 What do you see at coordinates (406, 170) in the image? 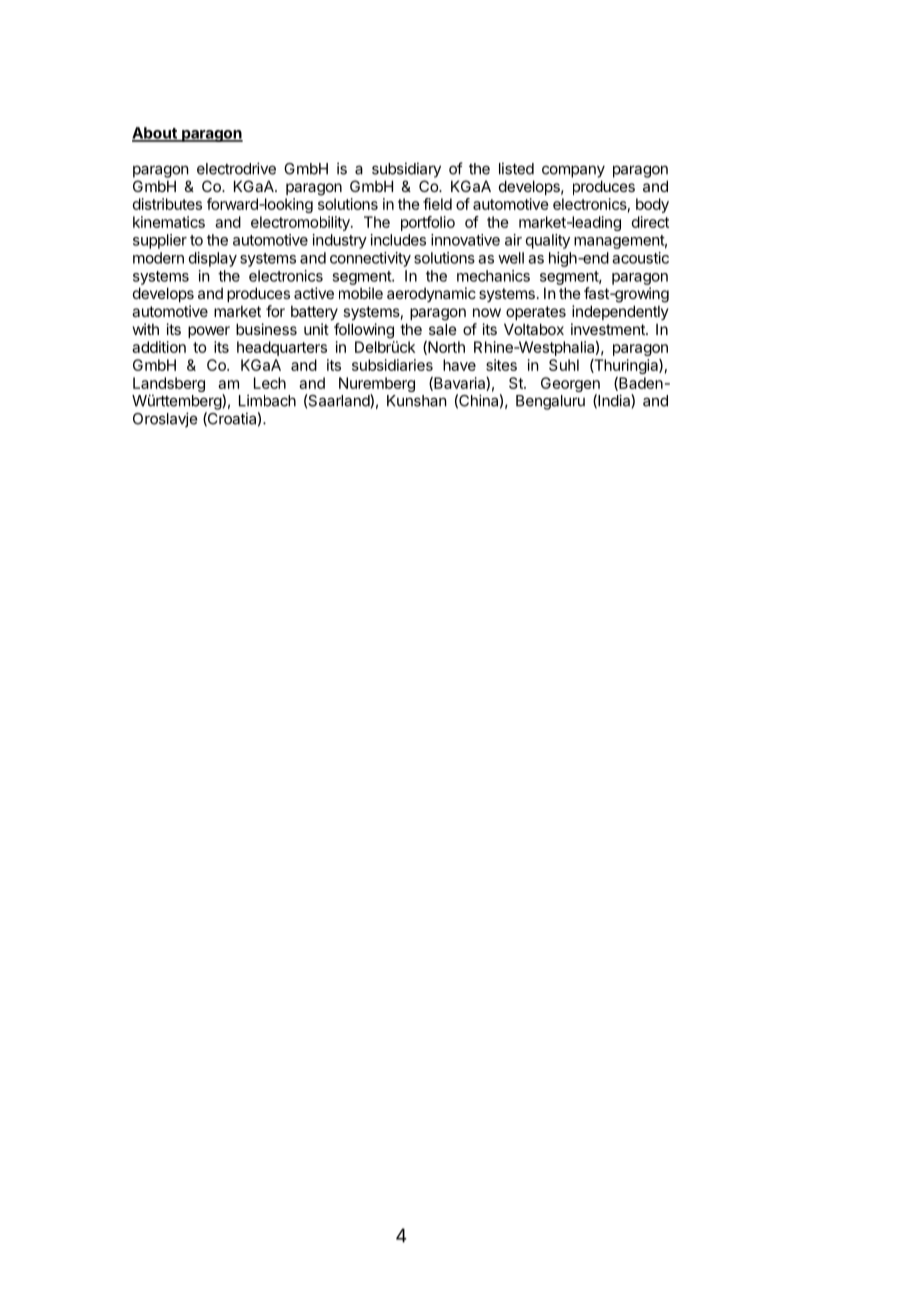
I see `subsidiary` at bounding box center [406, 170].
